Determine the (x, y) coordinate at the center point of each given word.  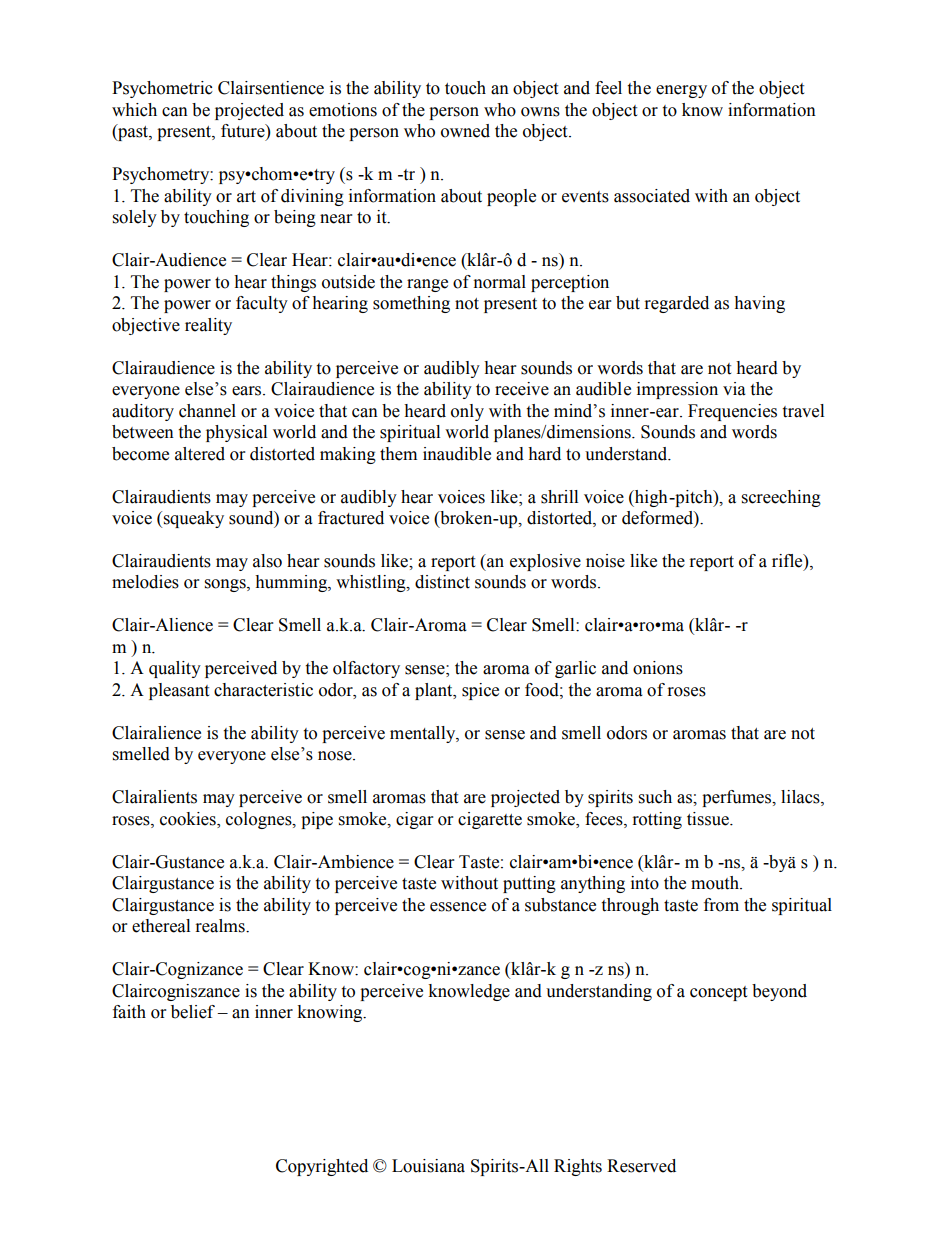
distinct (442, 582)
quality (175, 669)
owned (465, 131)
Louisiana (428, 1166)
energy (681, 91)
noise (605, 561)
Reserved (641, 1166)
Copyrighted (322, 1167)
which (134, 110)
